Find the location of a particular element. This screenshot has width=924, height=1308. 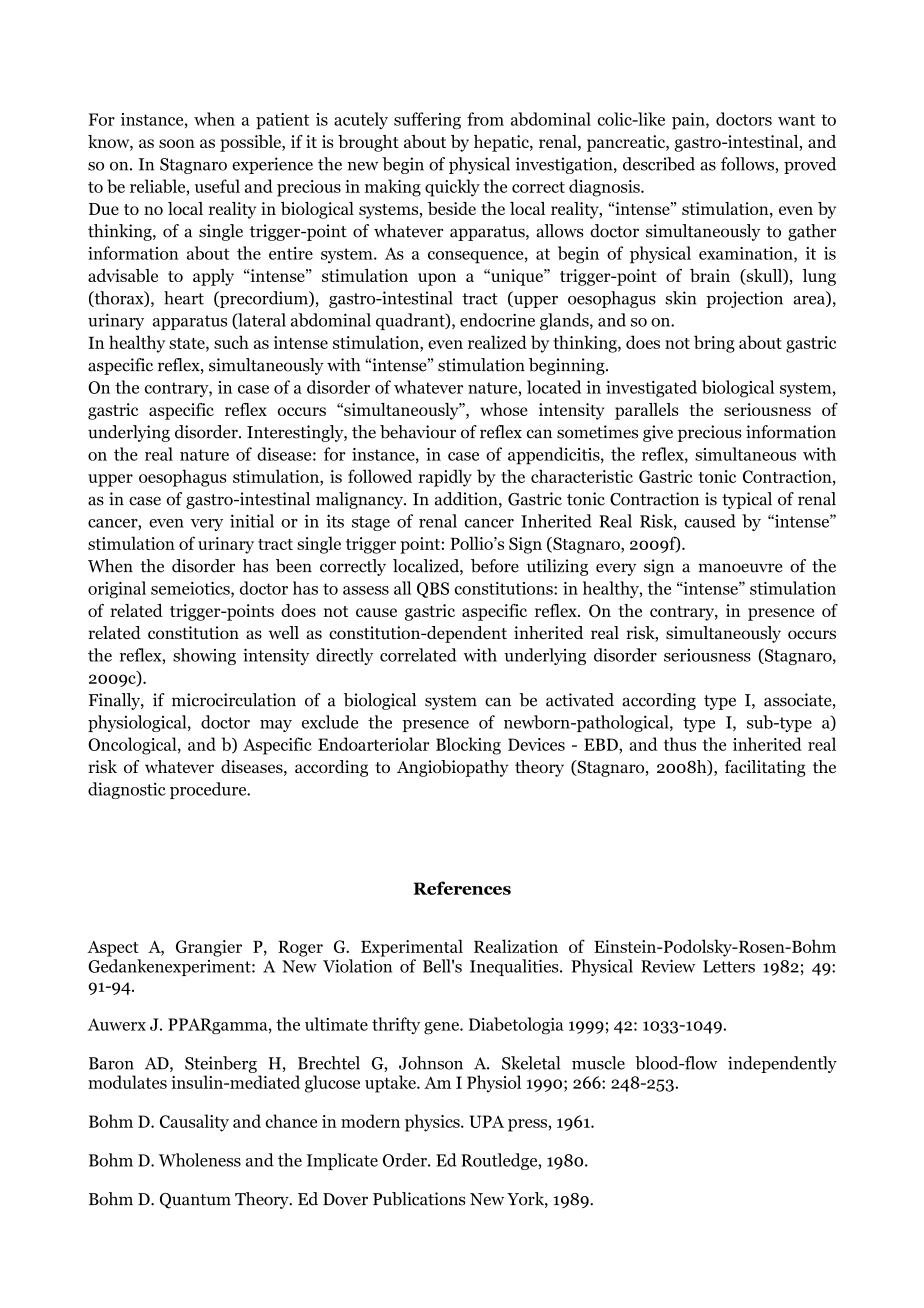

from is located at coordinates (485, 119).
